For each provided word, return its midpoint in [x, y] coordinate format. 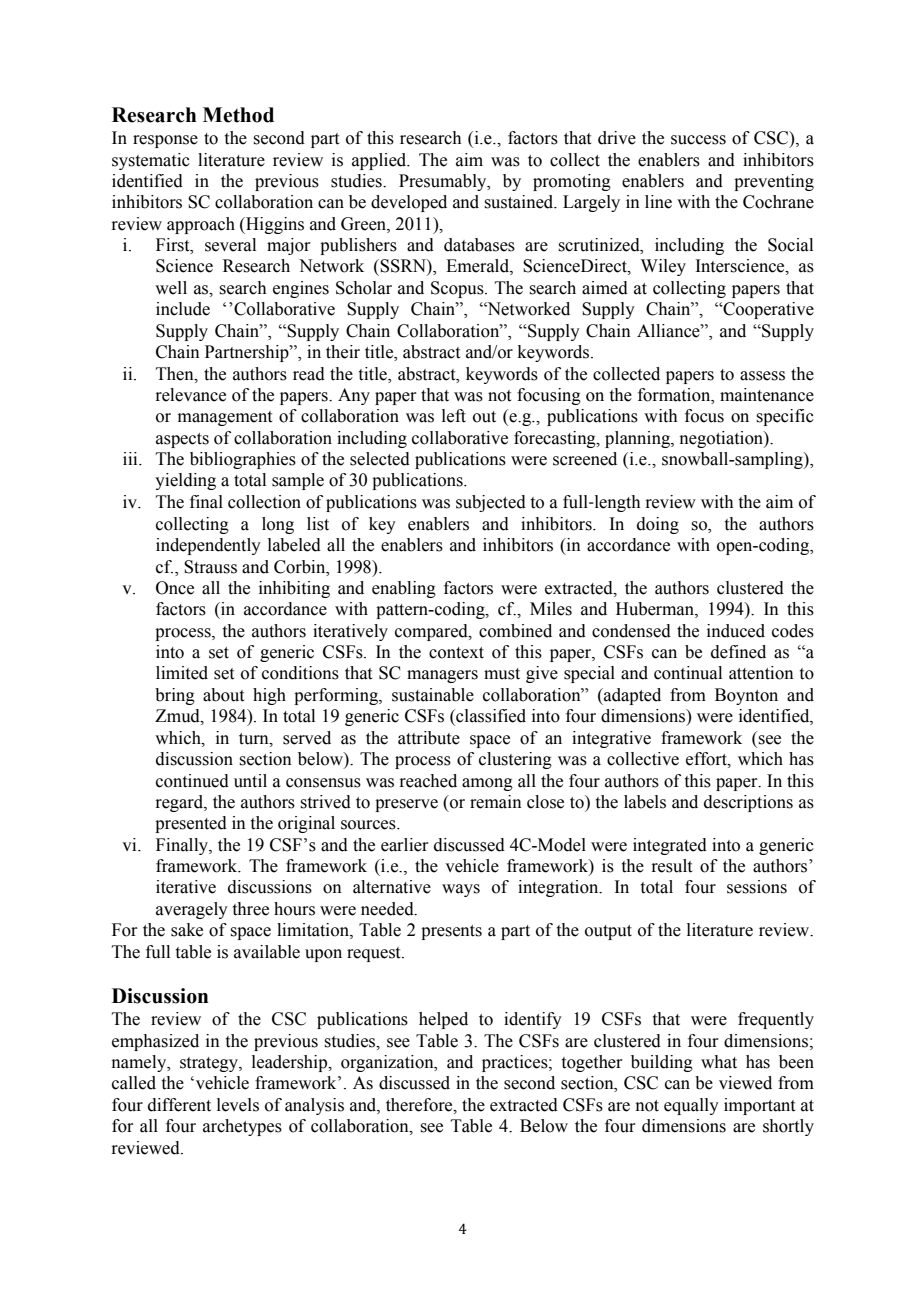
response [165, 141]
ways [461, 890]
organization [388, 1063]
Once [175, 588]
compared [432, 632]
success [698, 140]
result [671, 866]
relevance [190, 395]
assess [762, 376]
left [454, 416]
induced [736, 631]
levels [238, 1105]
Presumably [444, 182]
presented [191, 824]
